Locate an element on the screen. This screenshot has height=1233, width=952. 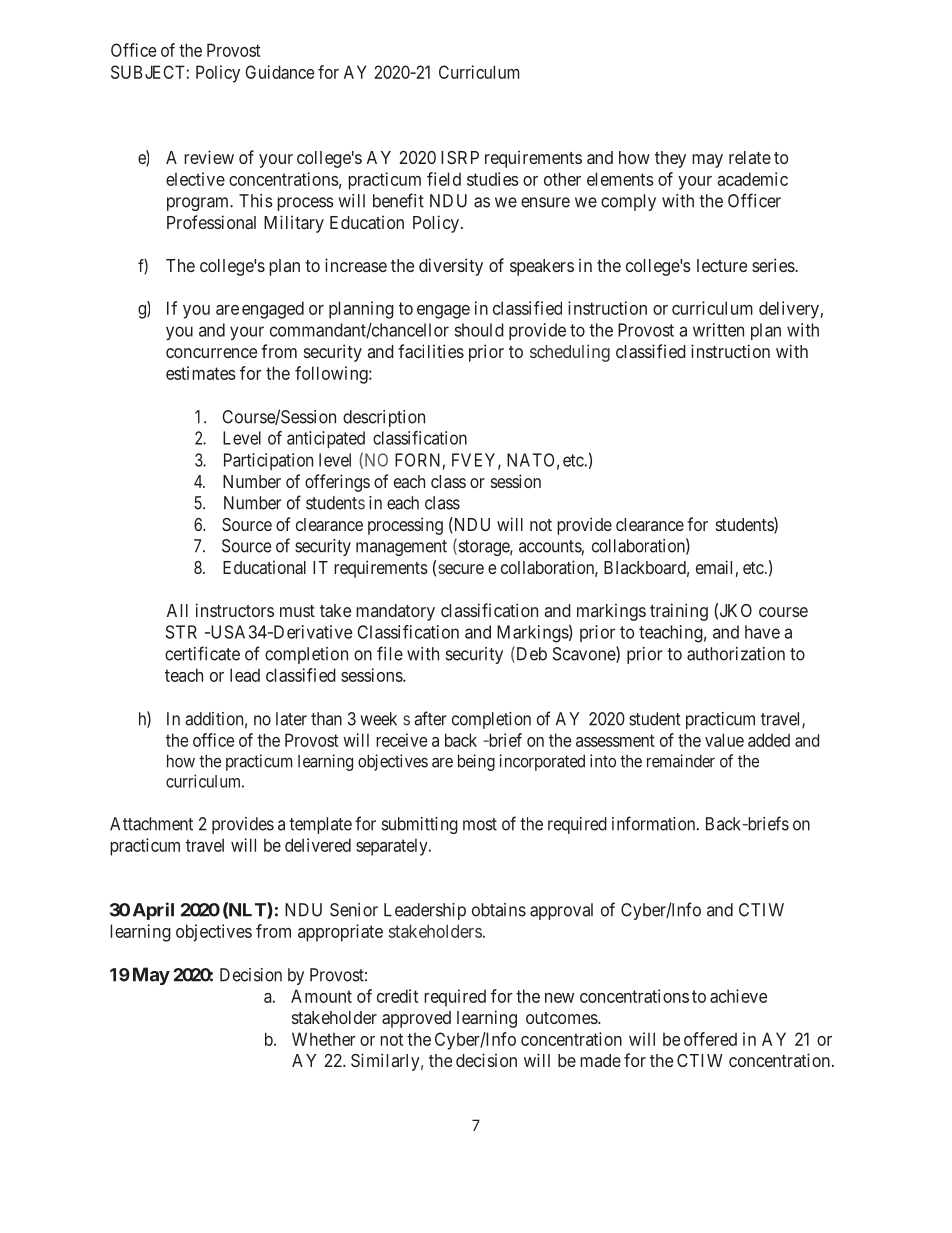
Whether is located at coordinates (324, 1039).
